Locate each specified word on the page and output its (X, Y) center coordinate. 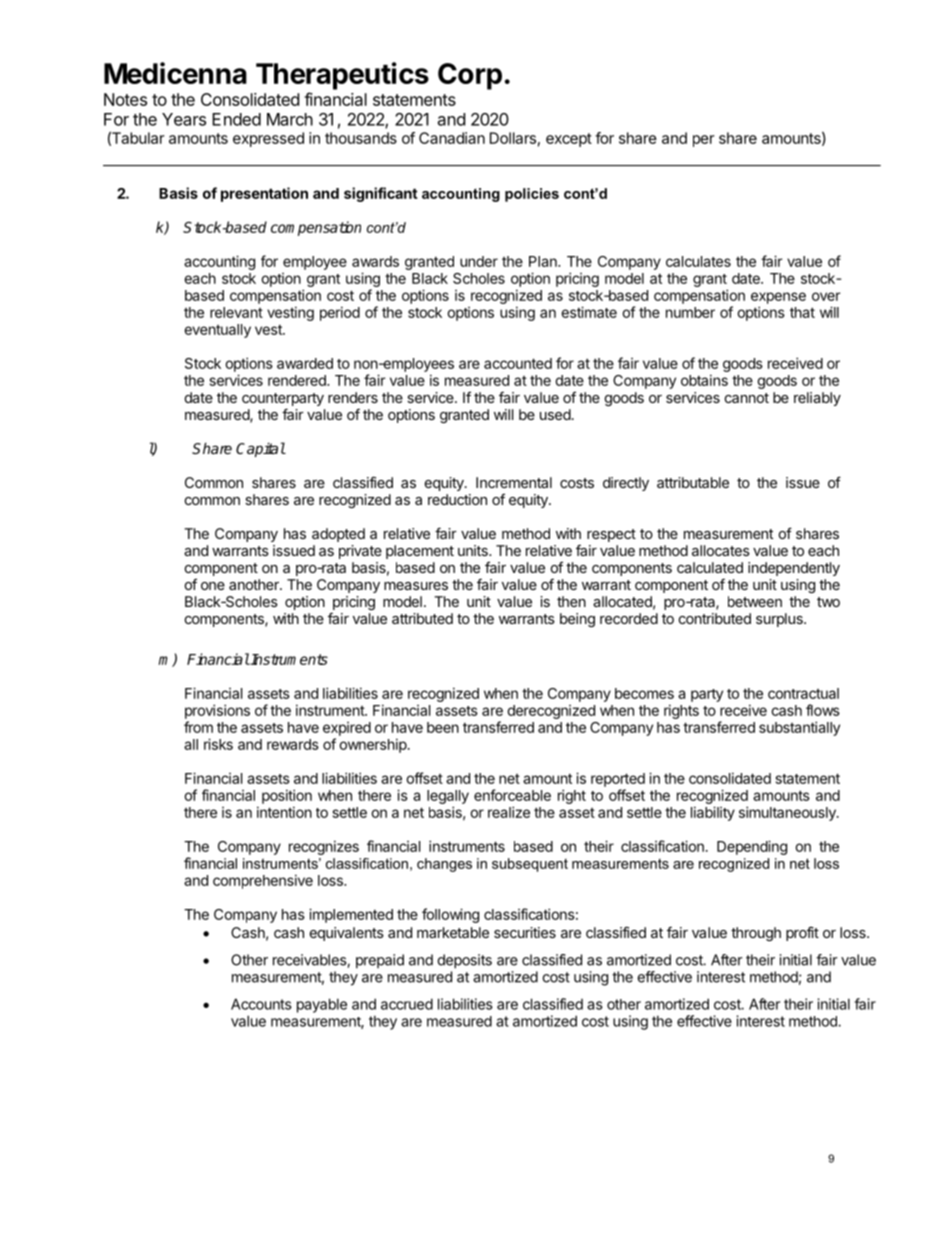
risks (218, 744)
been (443, 727)
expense (778, 298)
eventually (217, 331)
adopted (338, 535)
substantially (799, 728)
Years (184, 119)
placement (420, 552)
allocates (721, 550)
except (569, 140)
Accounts (261, 1004)
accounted (518, 363)
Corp (470, 76)
